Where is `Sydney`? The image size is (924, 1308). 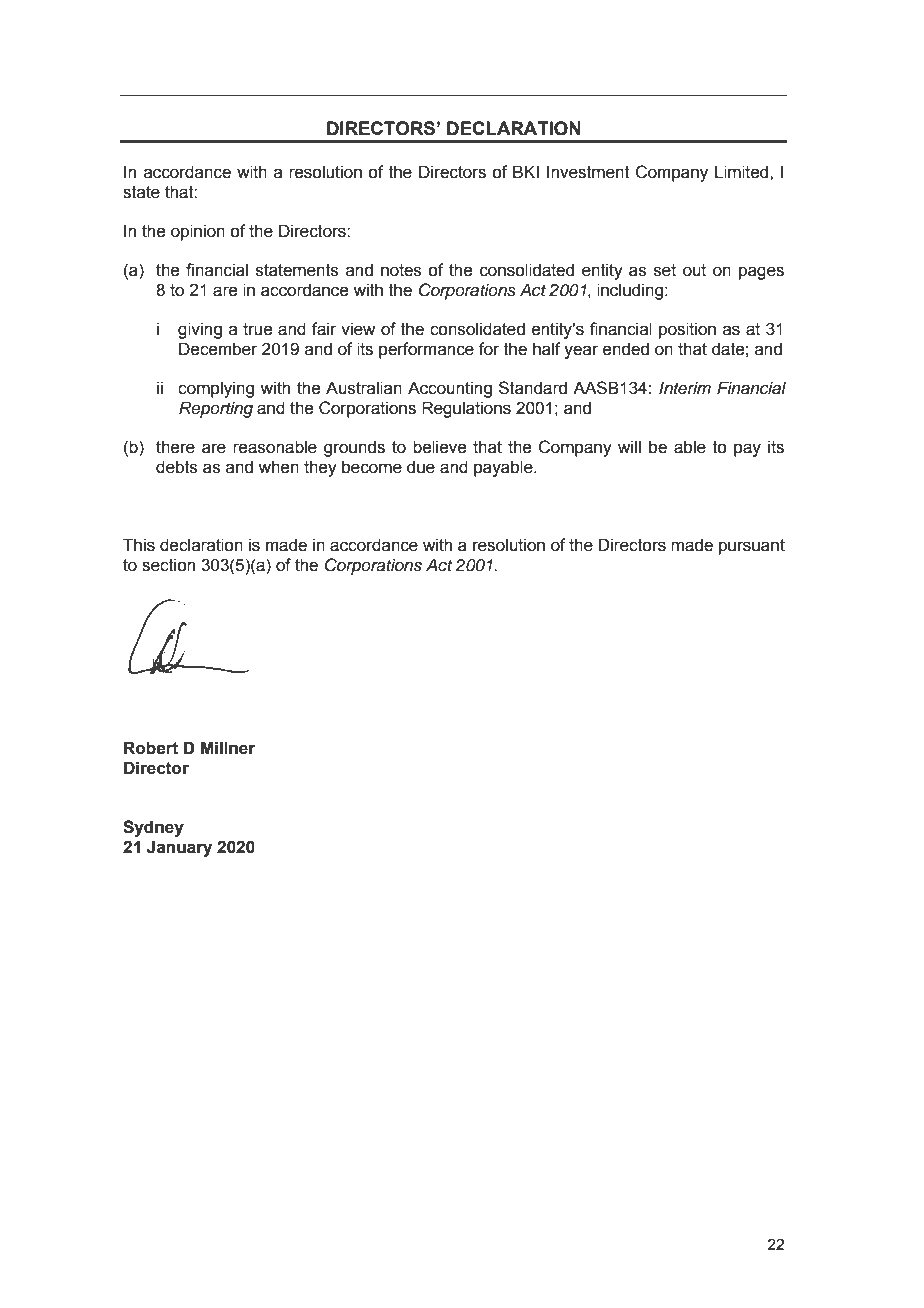 Sydney is located at coordinates (153, 828).
